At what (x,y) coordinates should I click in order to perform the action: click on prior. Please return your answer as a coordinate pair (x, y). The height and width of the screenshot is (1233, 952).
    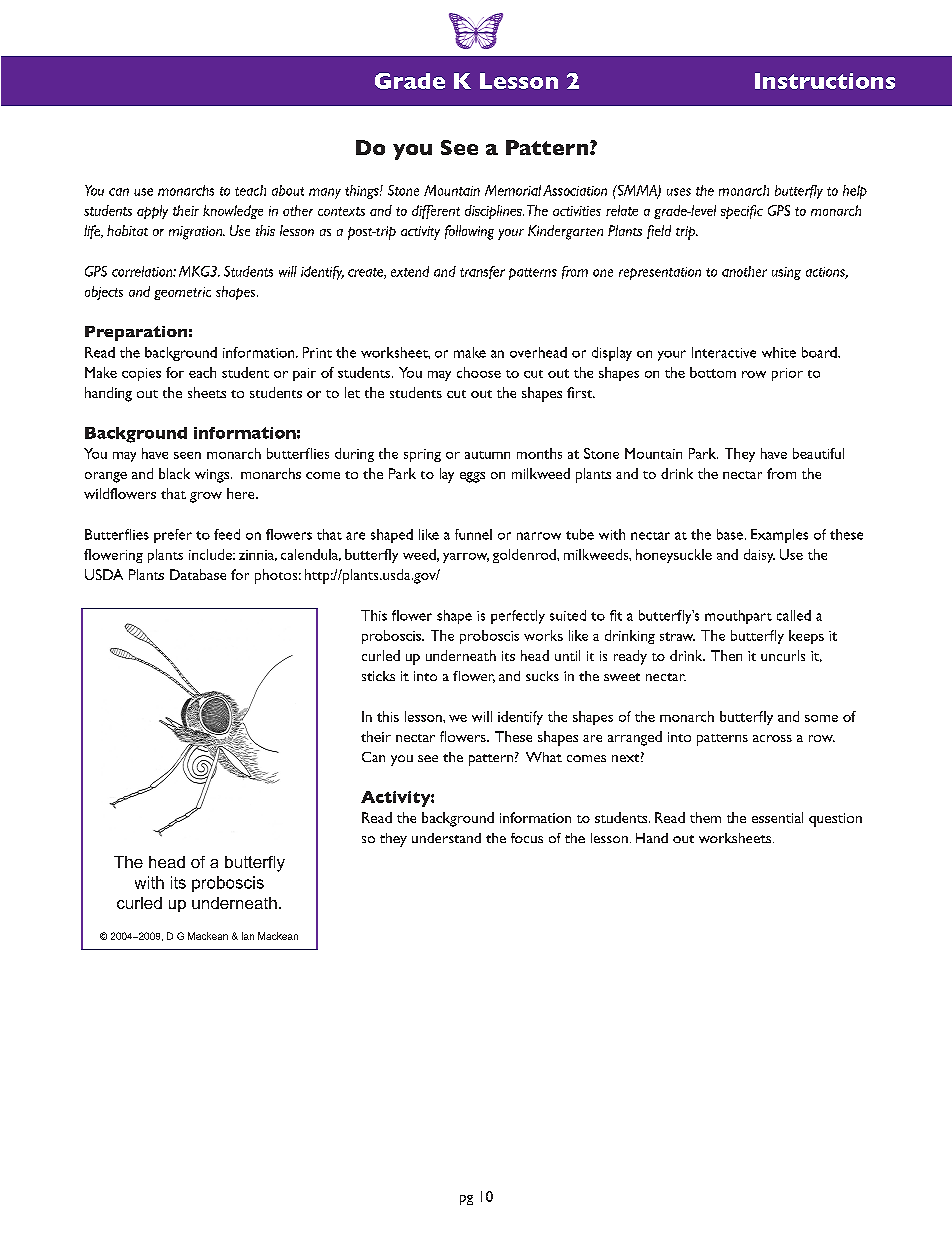
    Looking at the image, I should click on (787, 374).
